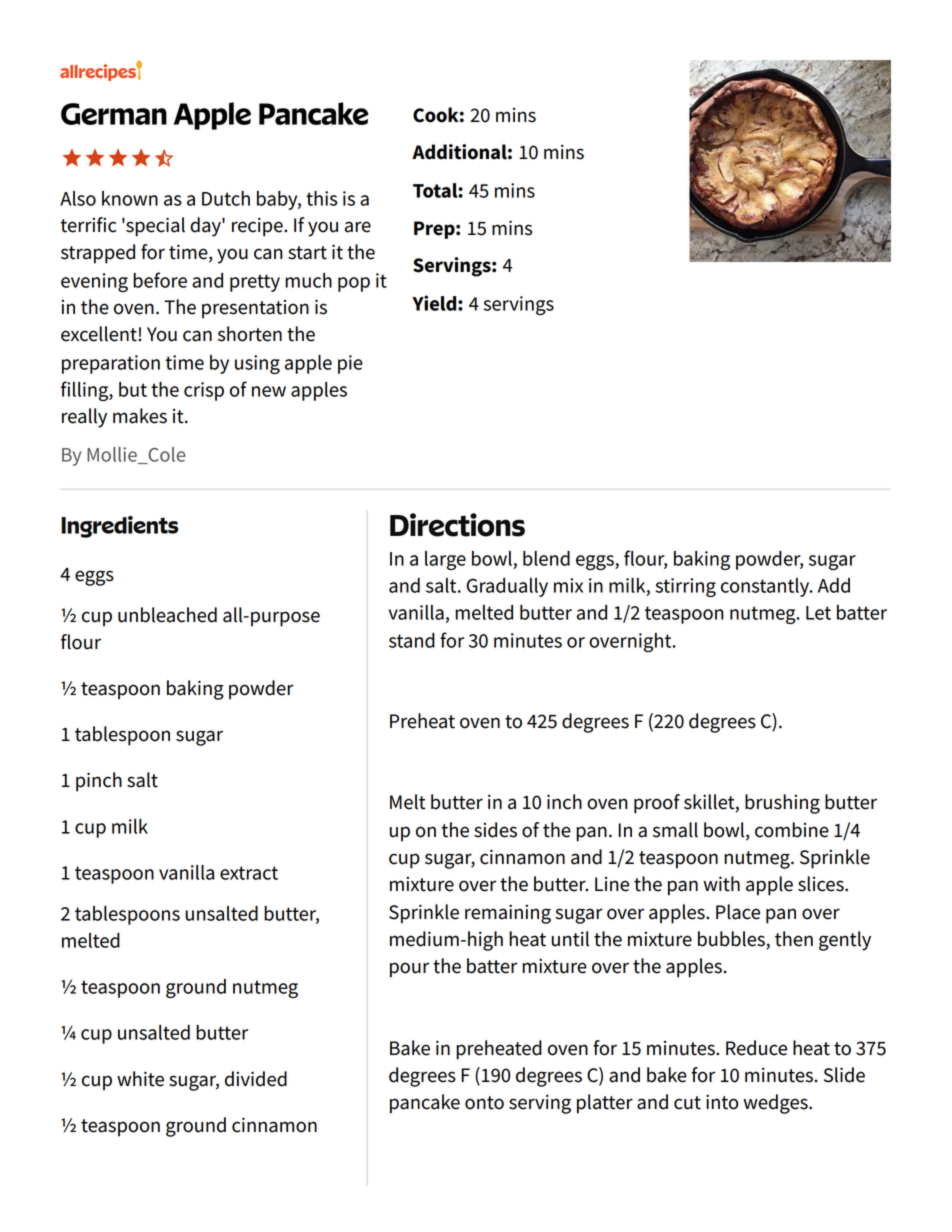  I want to click on unbleached, so click(167, 615).
